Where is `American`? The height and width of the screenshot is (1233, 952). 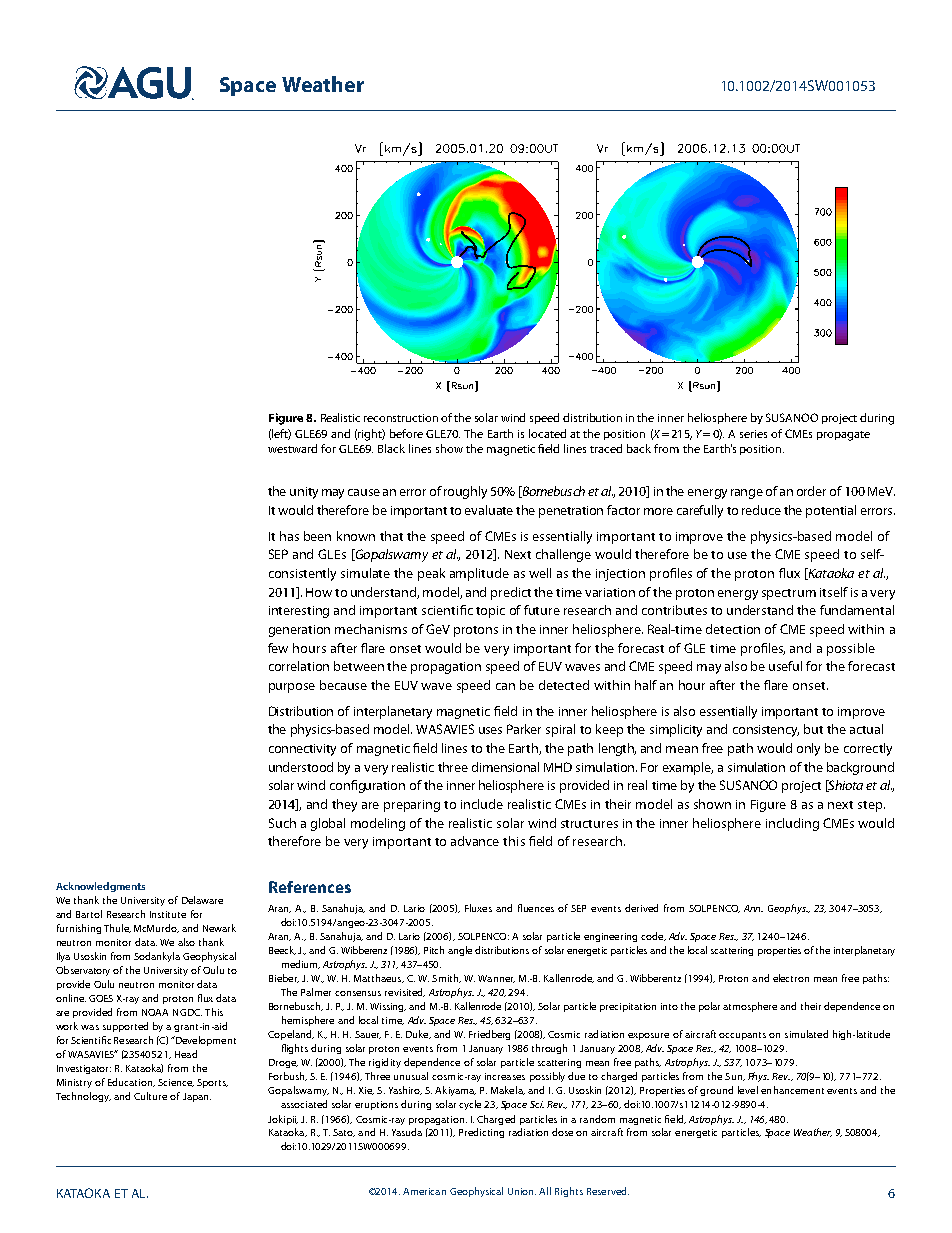 American is located at coordinates (424, 1191).
